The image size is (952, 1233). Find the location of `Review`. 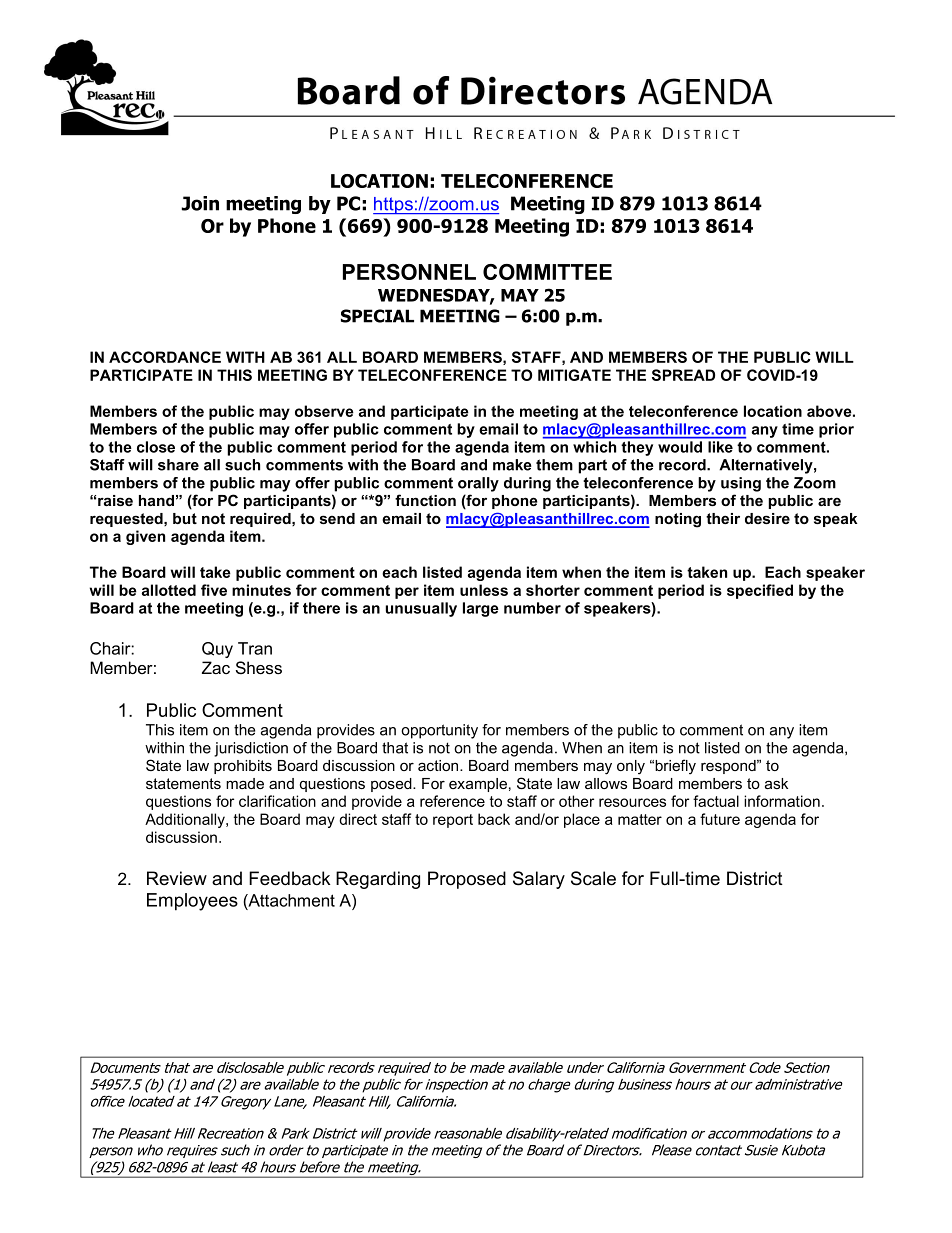

Review is located at coordinates (177, 878).
